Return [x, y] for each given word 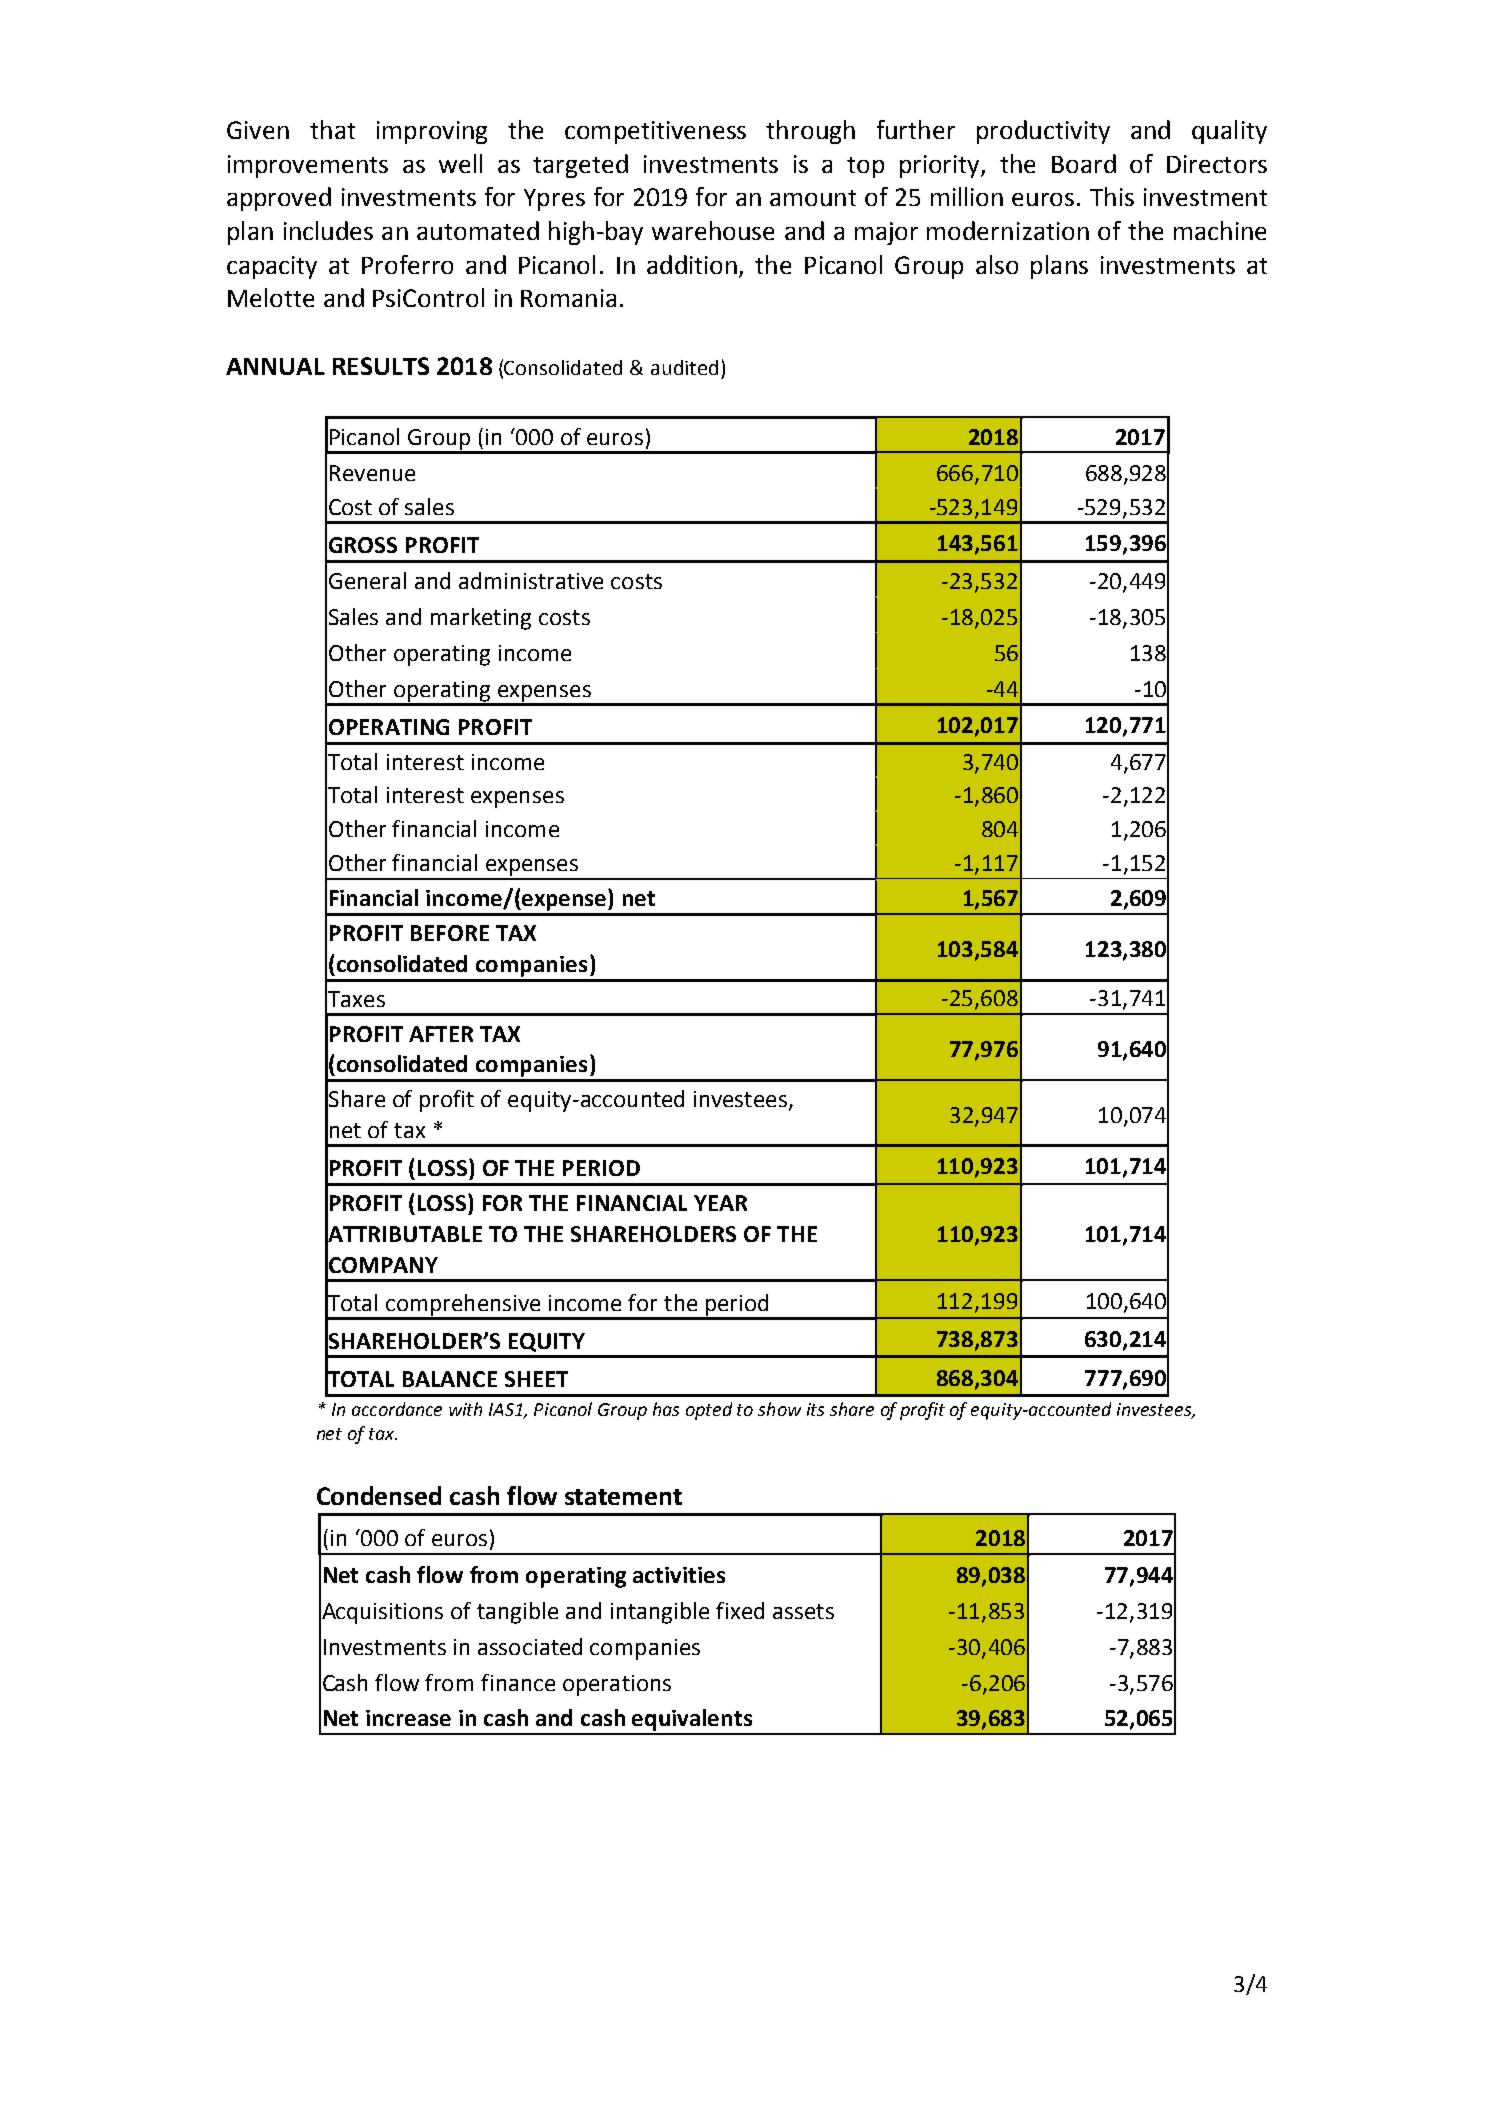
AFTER [441, 1034]
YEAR [720, 1203]
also [997, 264]
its [815, 1409]
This [1112, 196]
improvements [308, 166]
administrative [531, 580]
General [367, 580]
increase [408, 1718]
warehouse [713, 230]
